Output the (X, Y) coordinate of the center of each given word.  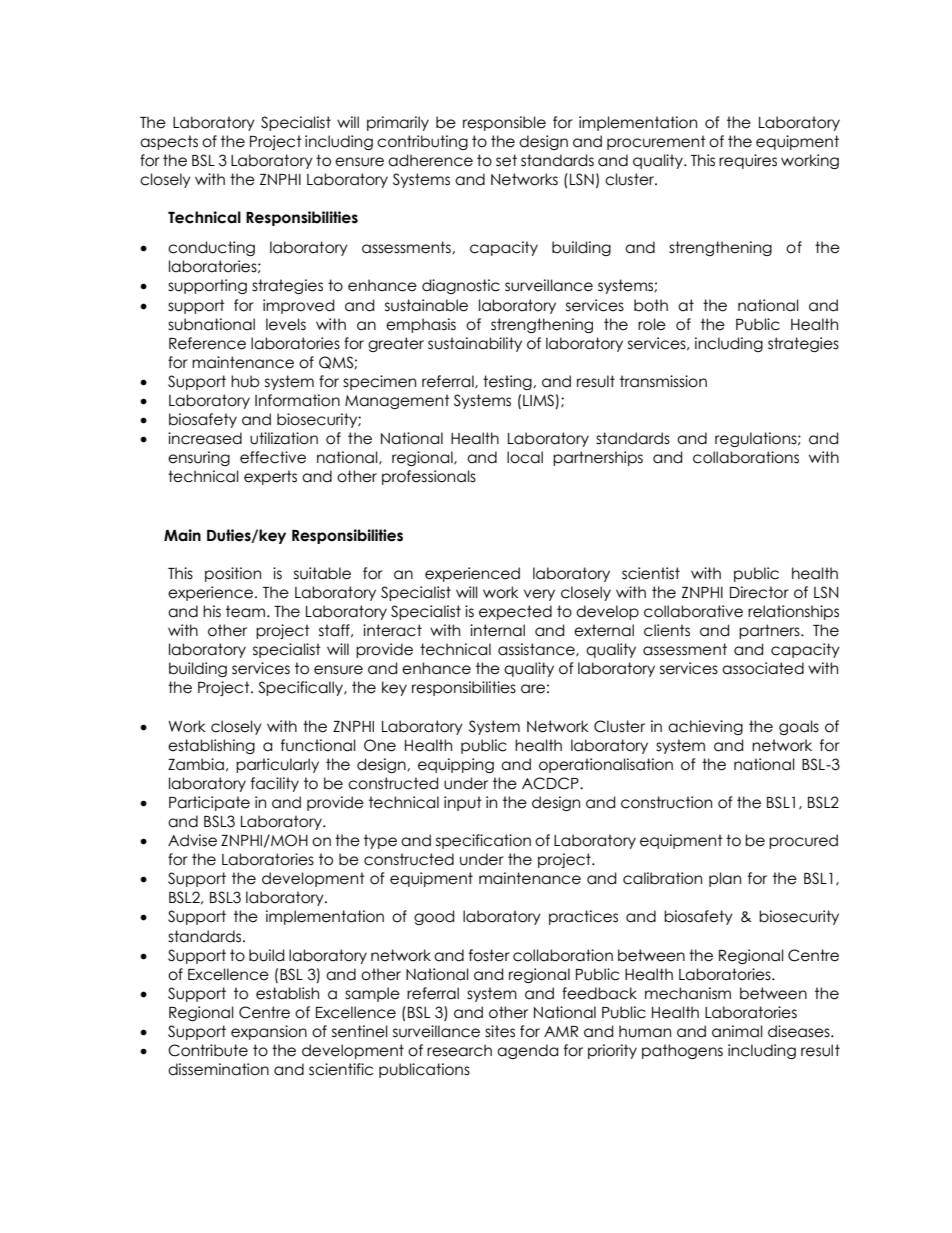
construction (666, 802)
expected (515, 612)
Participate (209, 803)
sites (500, 1031)
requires (748, 161)
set (506, 160)
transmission (663, 381)
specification (483, 841)
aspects (169, 142)
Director (759, 592)
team (247, 611)
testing (508, 382)
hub (245, 381)
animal (737, 1031)
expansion (269, 1032)
